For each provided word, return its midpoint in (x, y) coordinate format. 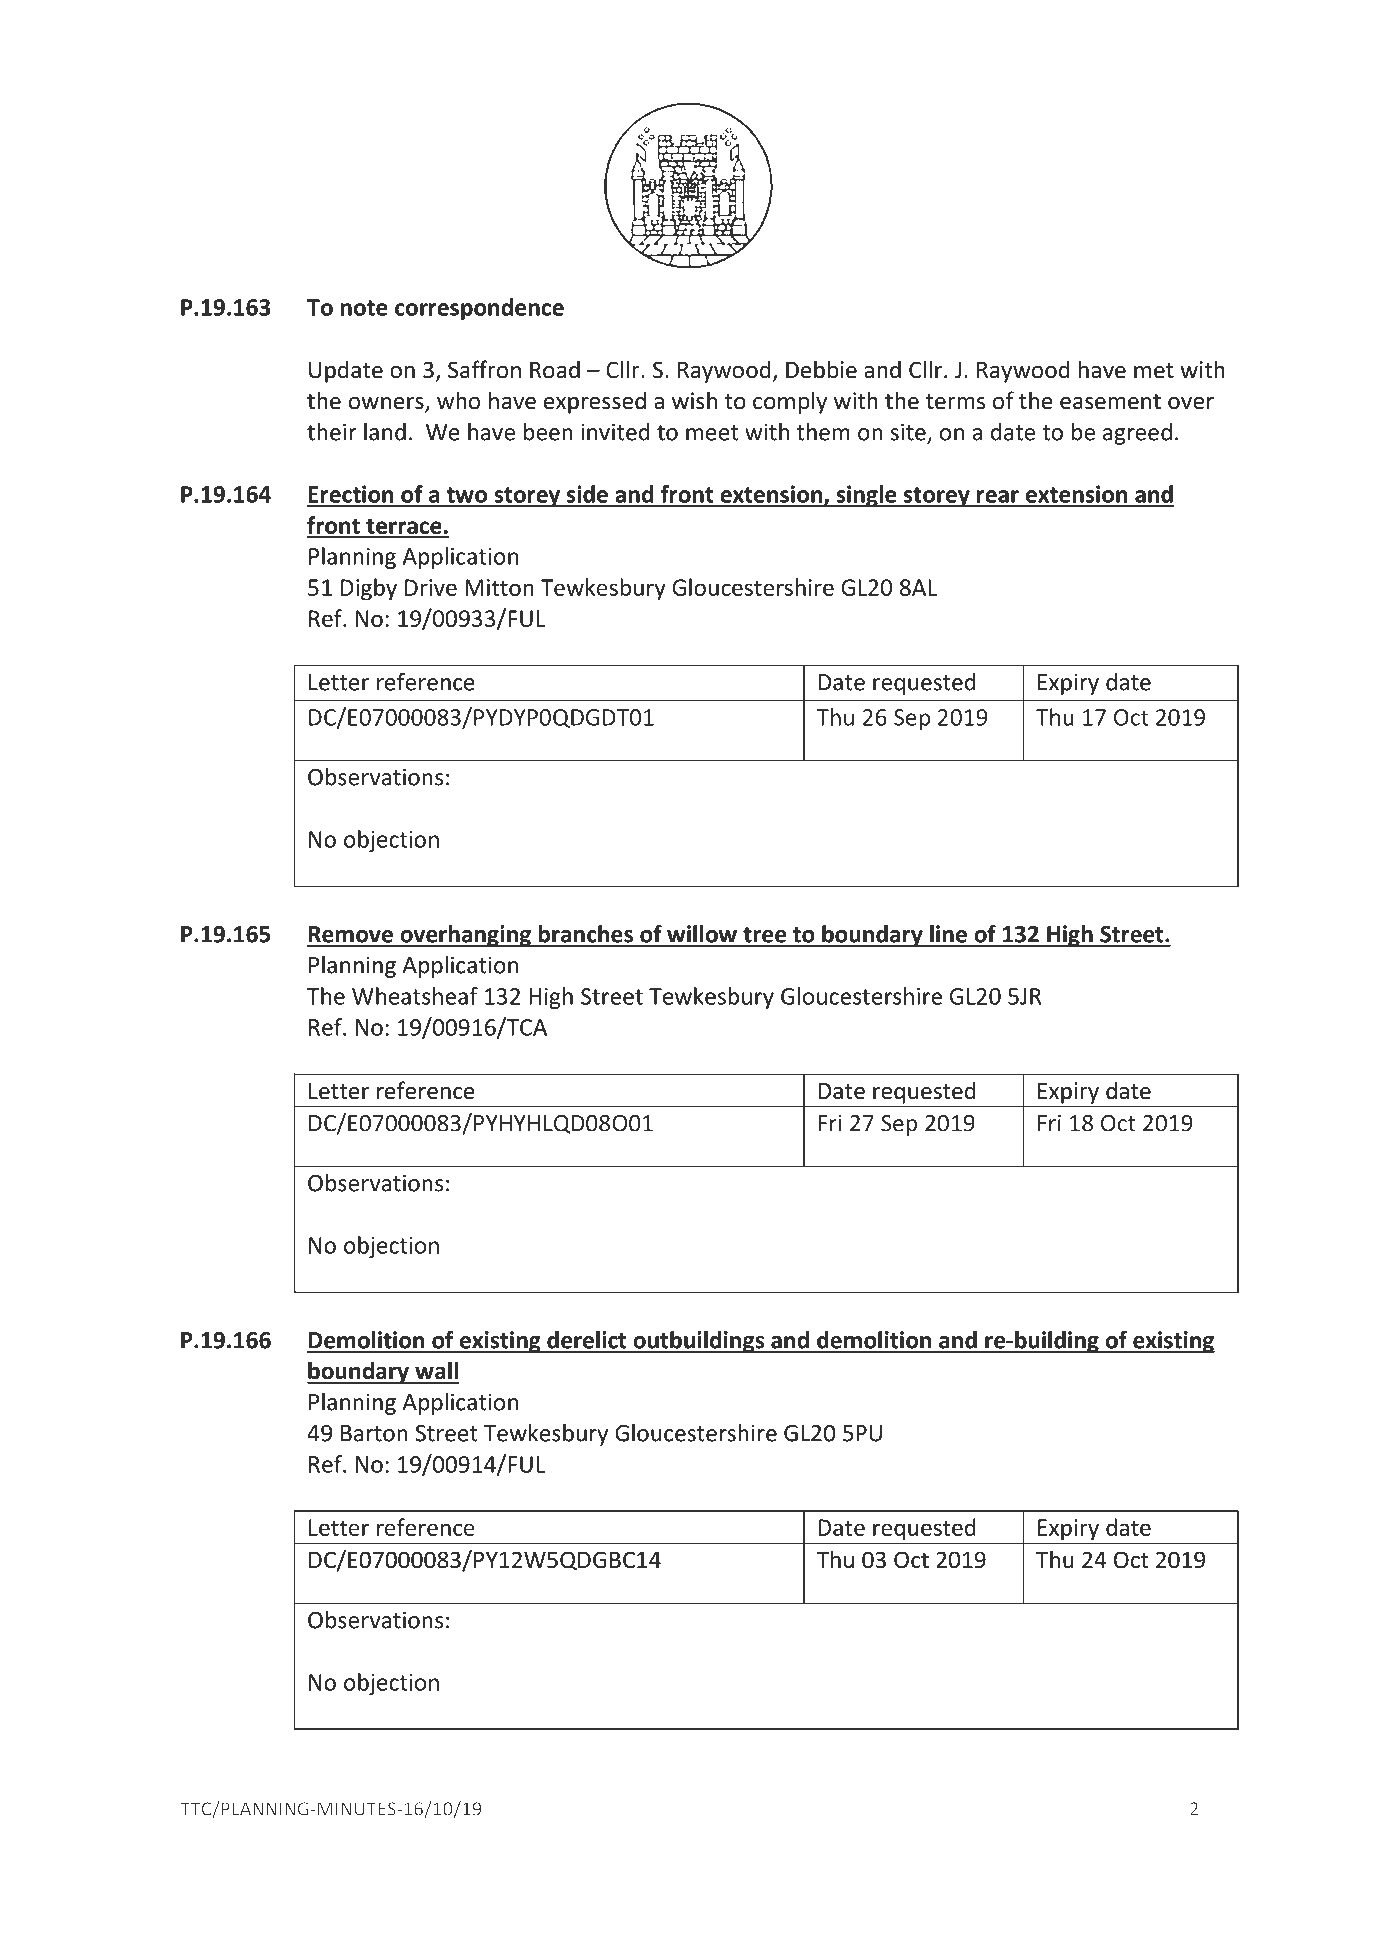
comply (790, 402)
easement (1110, 402)
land (385, 432)
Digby (369, 589)
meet (712, 433)
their (332, 432)
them (823, 432)
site (909, 433)
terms (955, 402)
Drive (431, 587)
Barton (374, 1433)
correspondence (479, 309)
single (866, 496)
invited (615, 432)
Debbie (821, 369)
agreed (1137, 434)
